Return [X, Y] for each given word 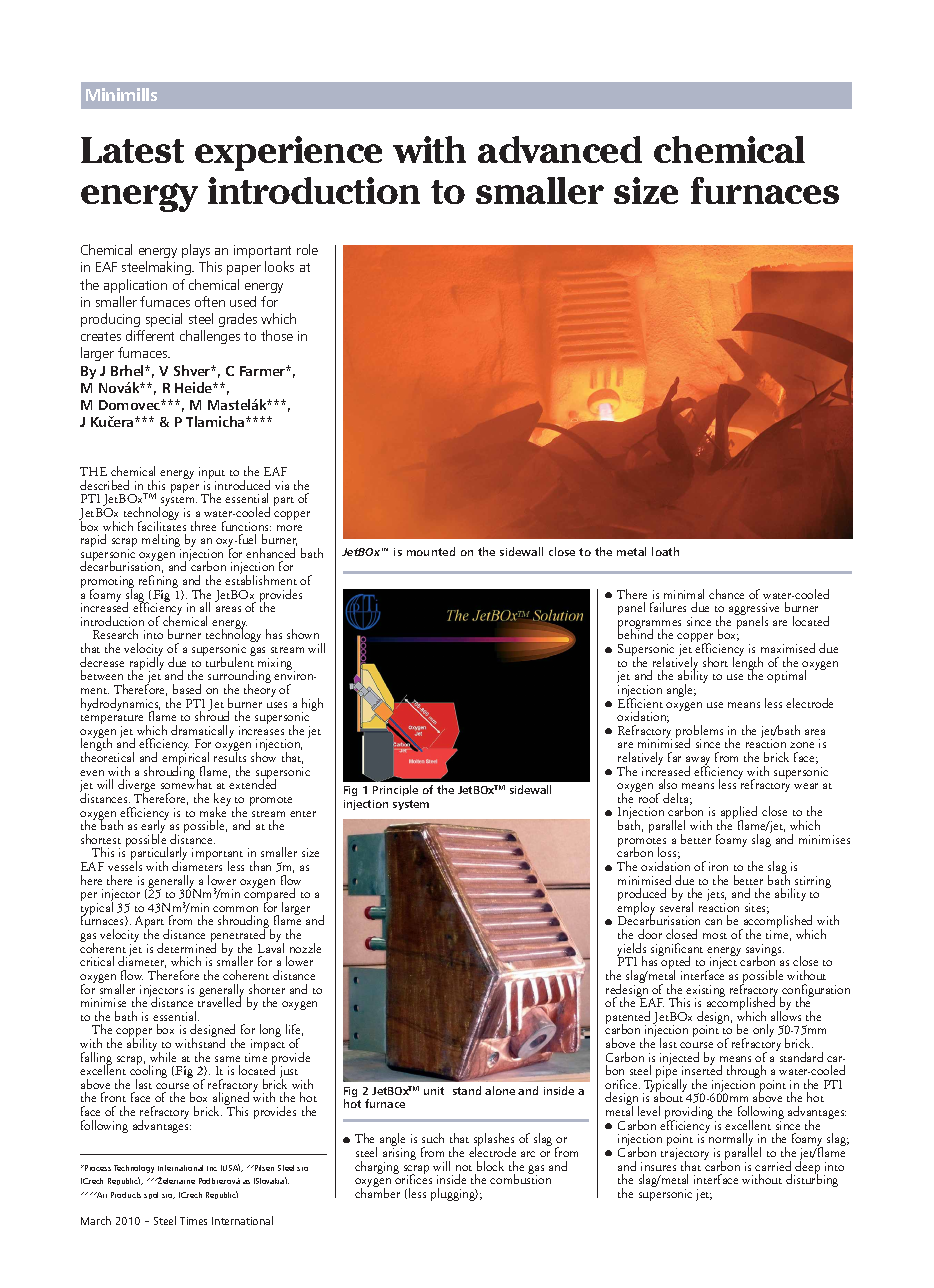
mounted [431, 551]
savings [765, 951]
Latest [132, 150]
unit [434, 1091]
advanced [560, 149]
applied [739, 814]
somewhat [186, 783]
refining [158, 583]
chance [726, 594]
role [307, 249]
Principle [395, 790]
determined [186, 947]
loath [665, 551]
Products [126, 1195]
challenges [210, 337]
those [277, 335]
